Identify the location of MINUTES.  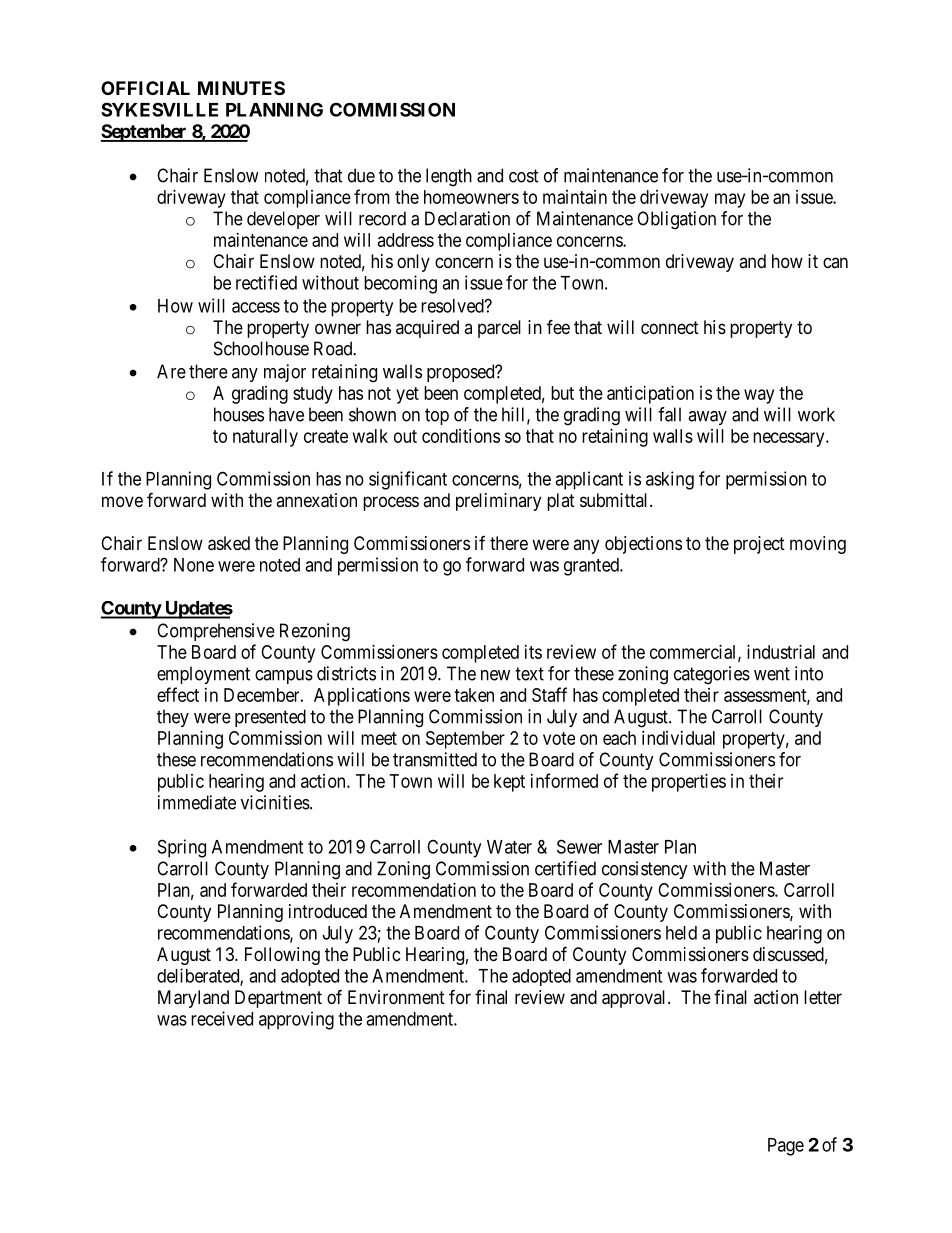
(241, 88).
